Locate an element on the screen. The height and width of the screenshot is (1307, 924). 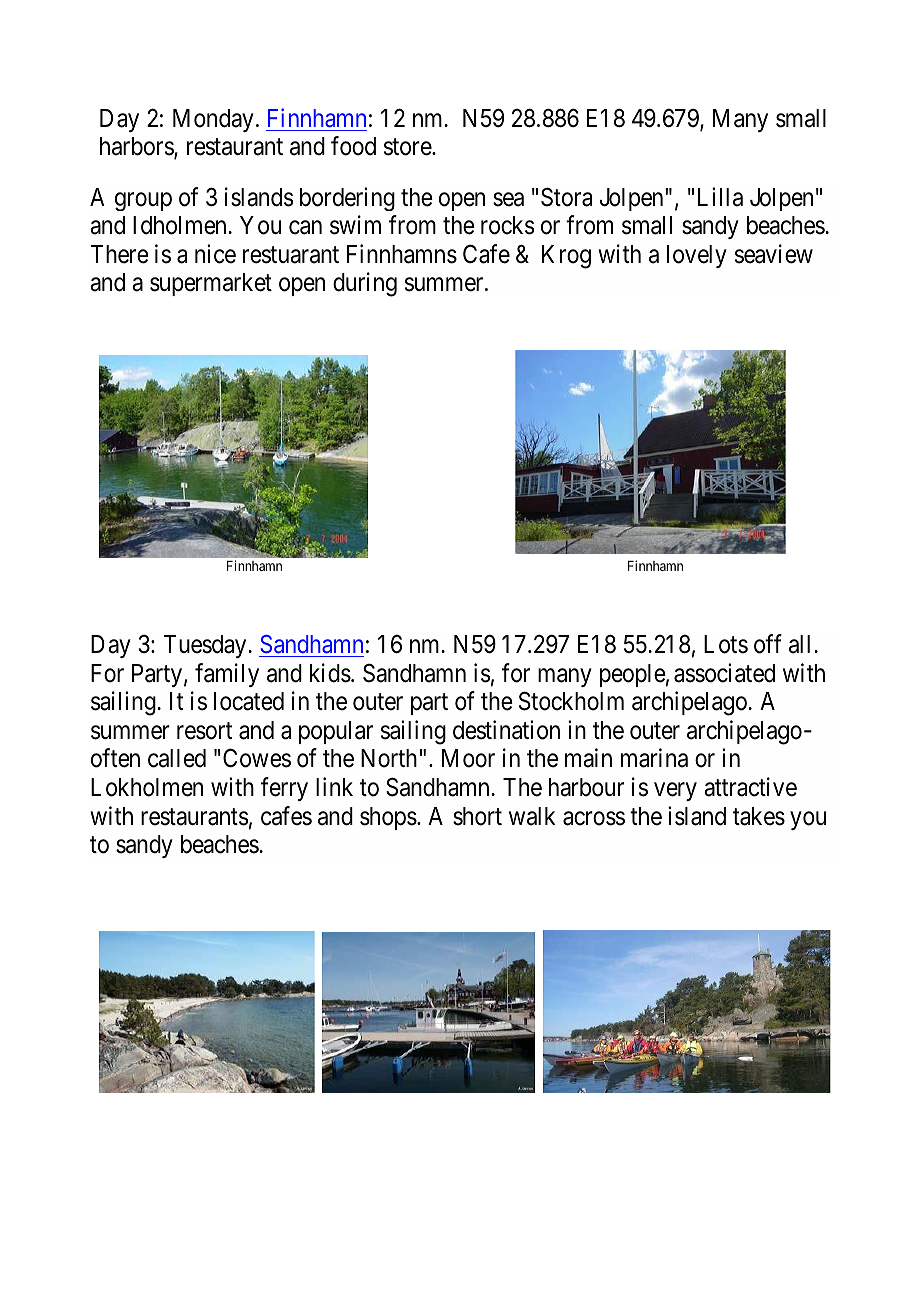
Monday is located at coordinates (213, 120).
